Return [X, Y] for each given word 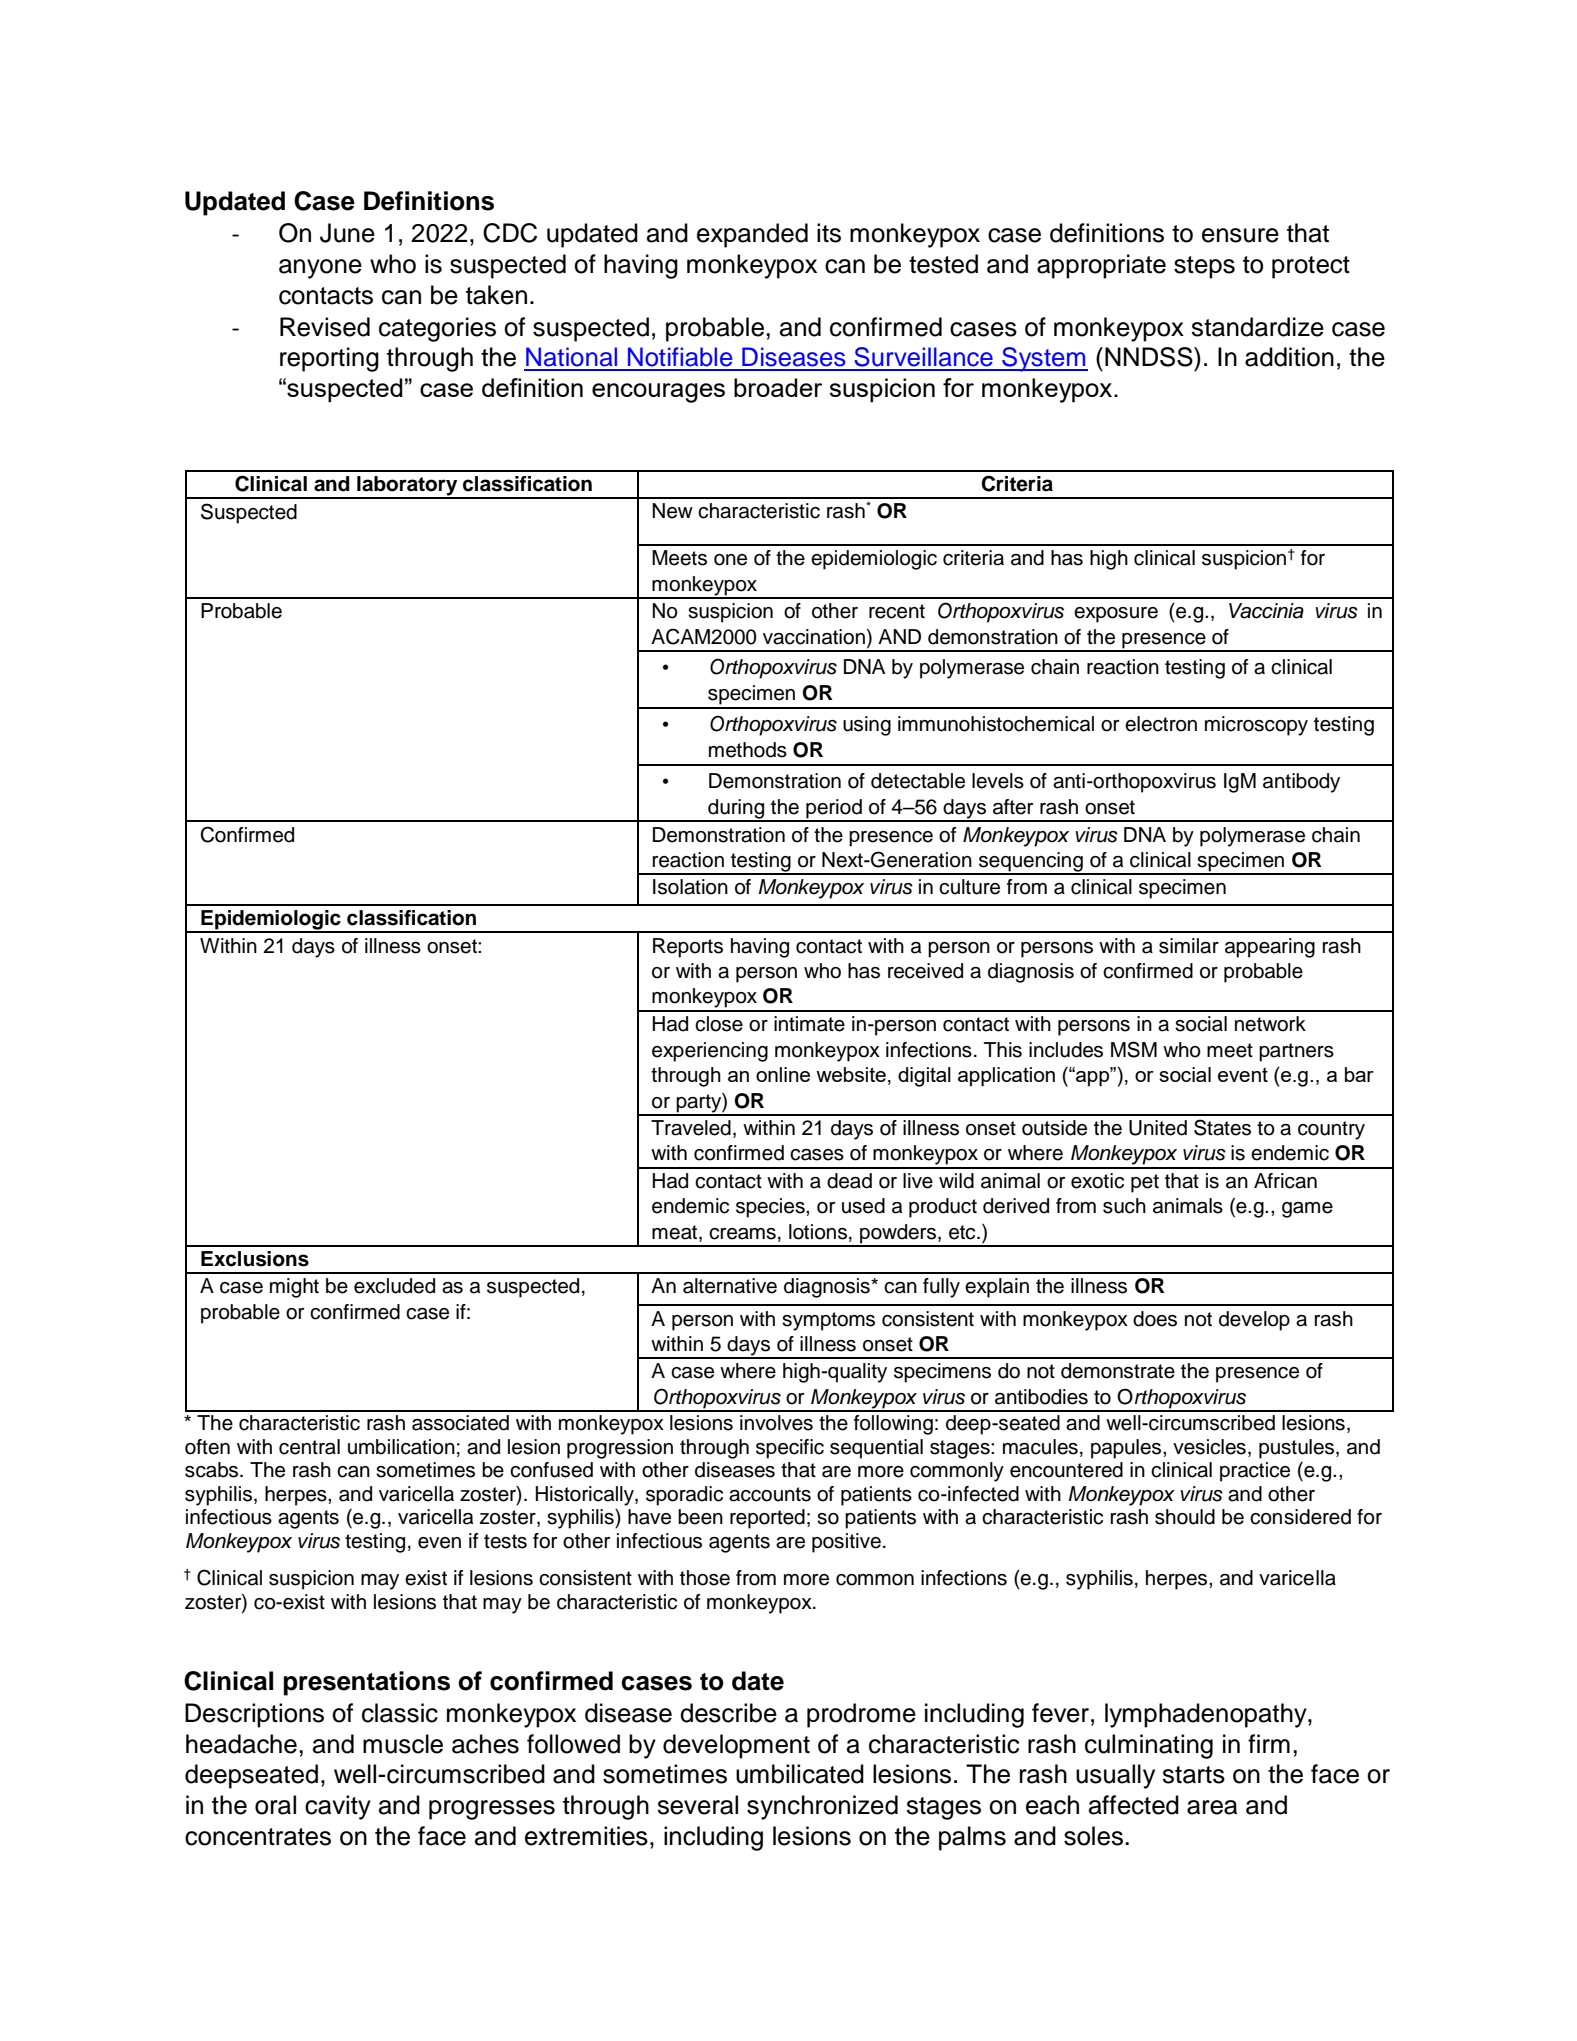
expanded [752, 235]
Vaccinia [1266, 611]
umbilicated [800, 1774]
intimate [809, 1024]
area [1212, 1807]
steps [1204, 267]
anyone [320, 269]
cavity [338, 1807]
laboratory [407, 487]
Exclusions [255, 1259]
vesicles [1209, 1447]
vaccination [814, 637]
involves [776, 1423]
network [1270, 1024]
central [309, 1447]
